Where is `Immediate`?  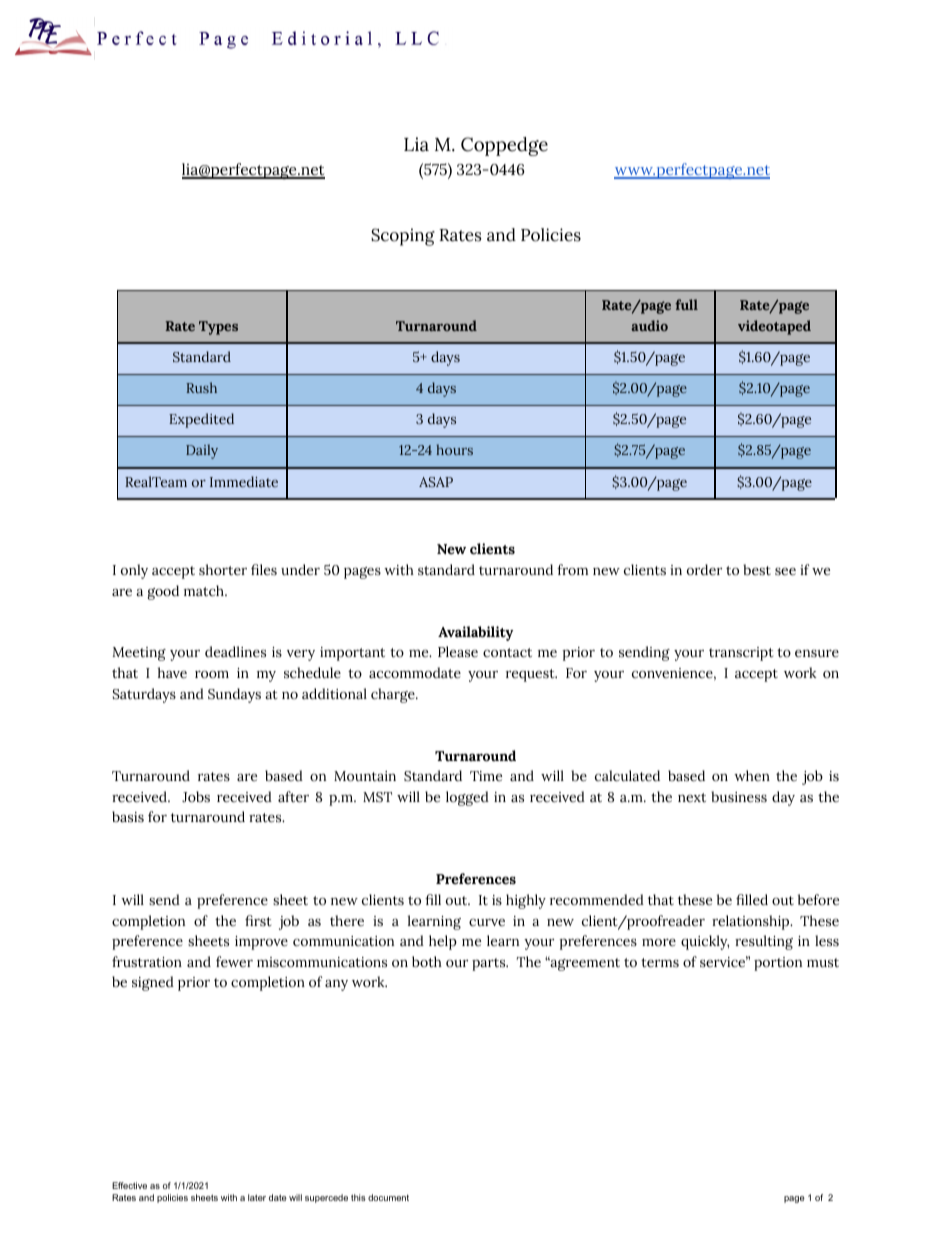
Immediate is located at coordinates (244, 481).
